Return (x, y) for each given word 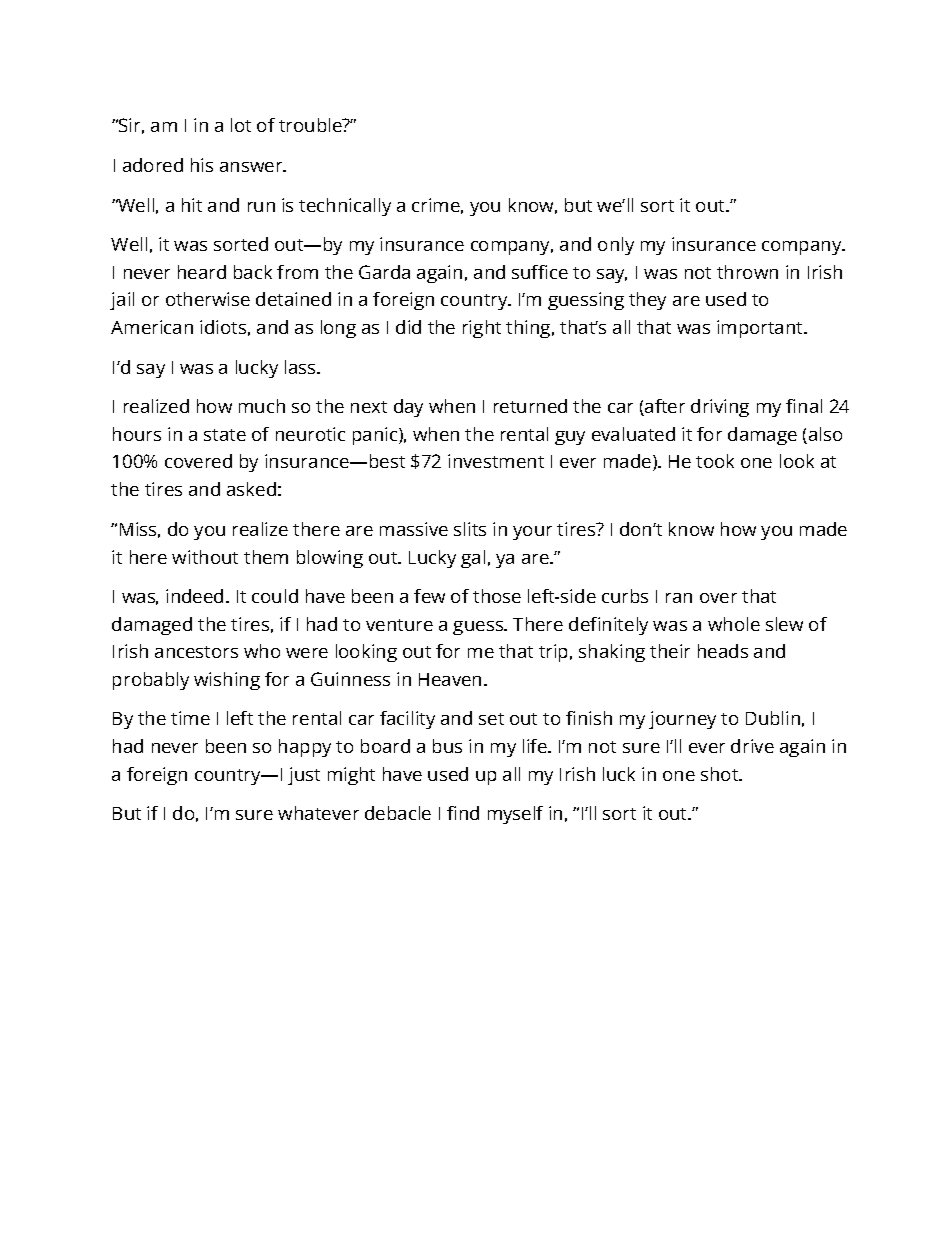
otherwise (208, 299)
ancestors (196, 652)
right (482, 329)
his (202, 165)
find (463, 813)
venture (399, 625)
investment (496, 461)
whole (734, 624)
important (761, 329)
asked (251, 489)
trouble (311, 125)
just (304, 776)
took (715, 461)
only (616, 246)
